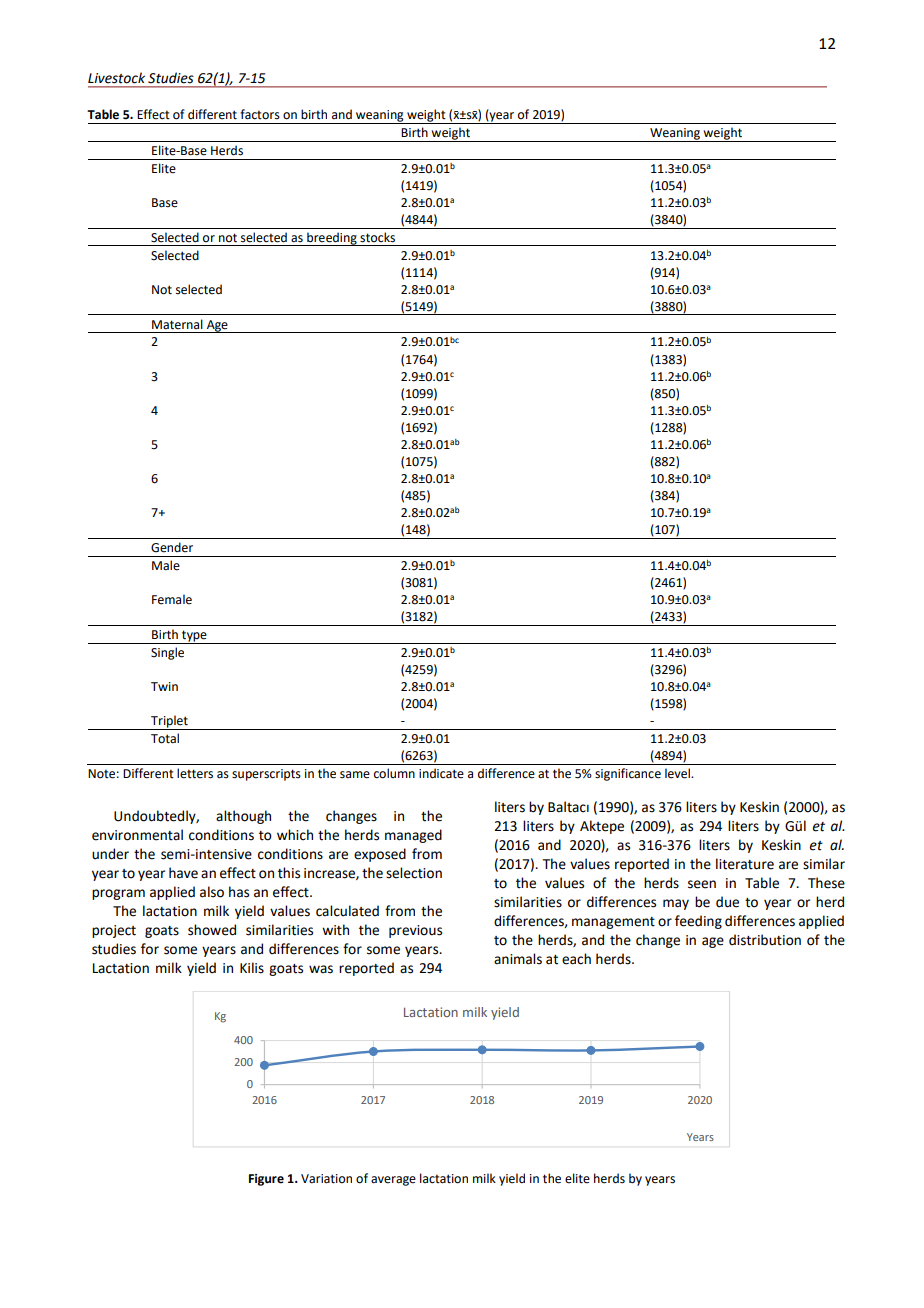 This document has width=924, height=1308. What do you see at coordinates (195, 773) in the document?
I see `letters` at bounding box center [195, 773].
